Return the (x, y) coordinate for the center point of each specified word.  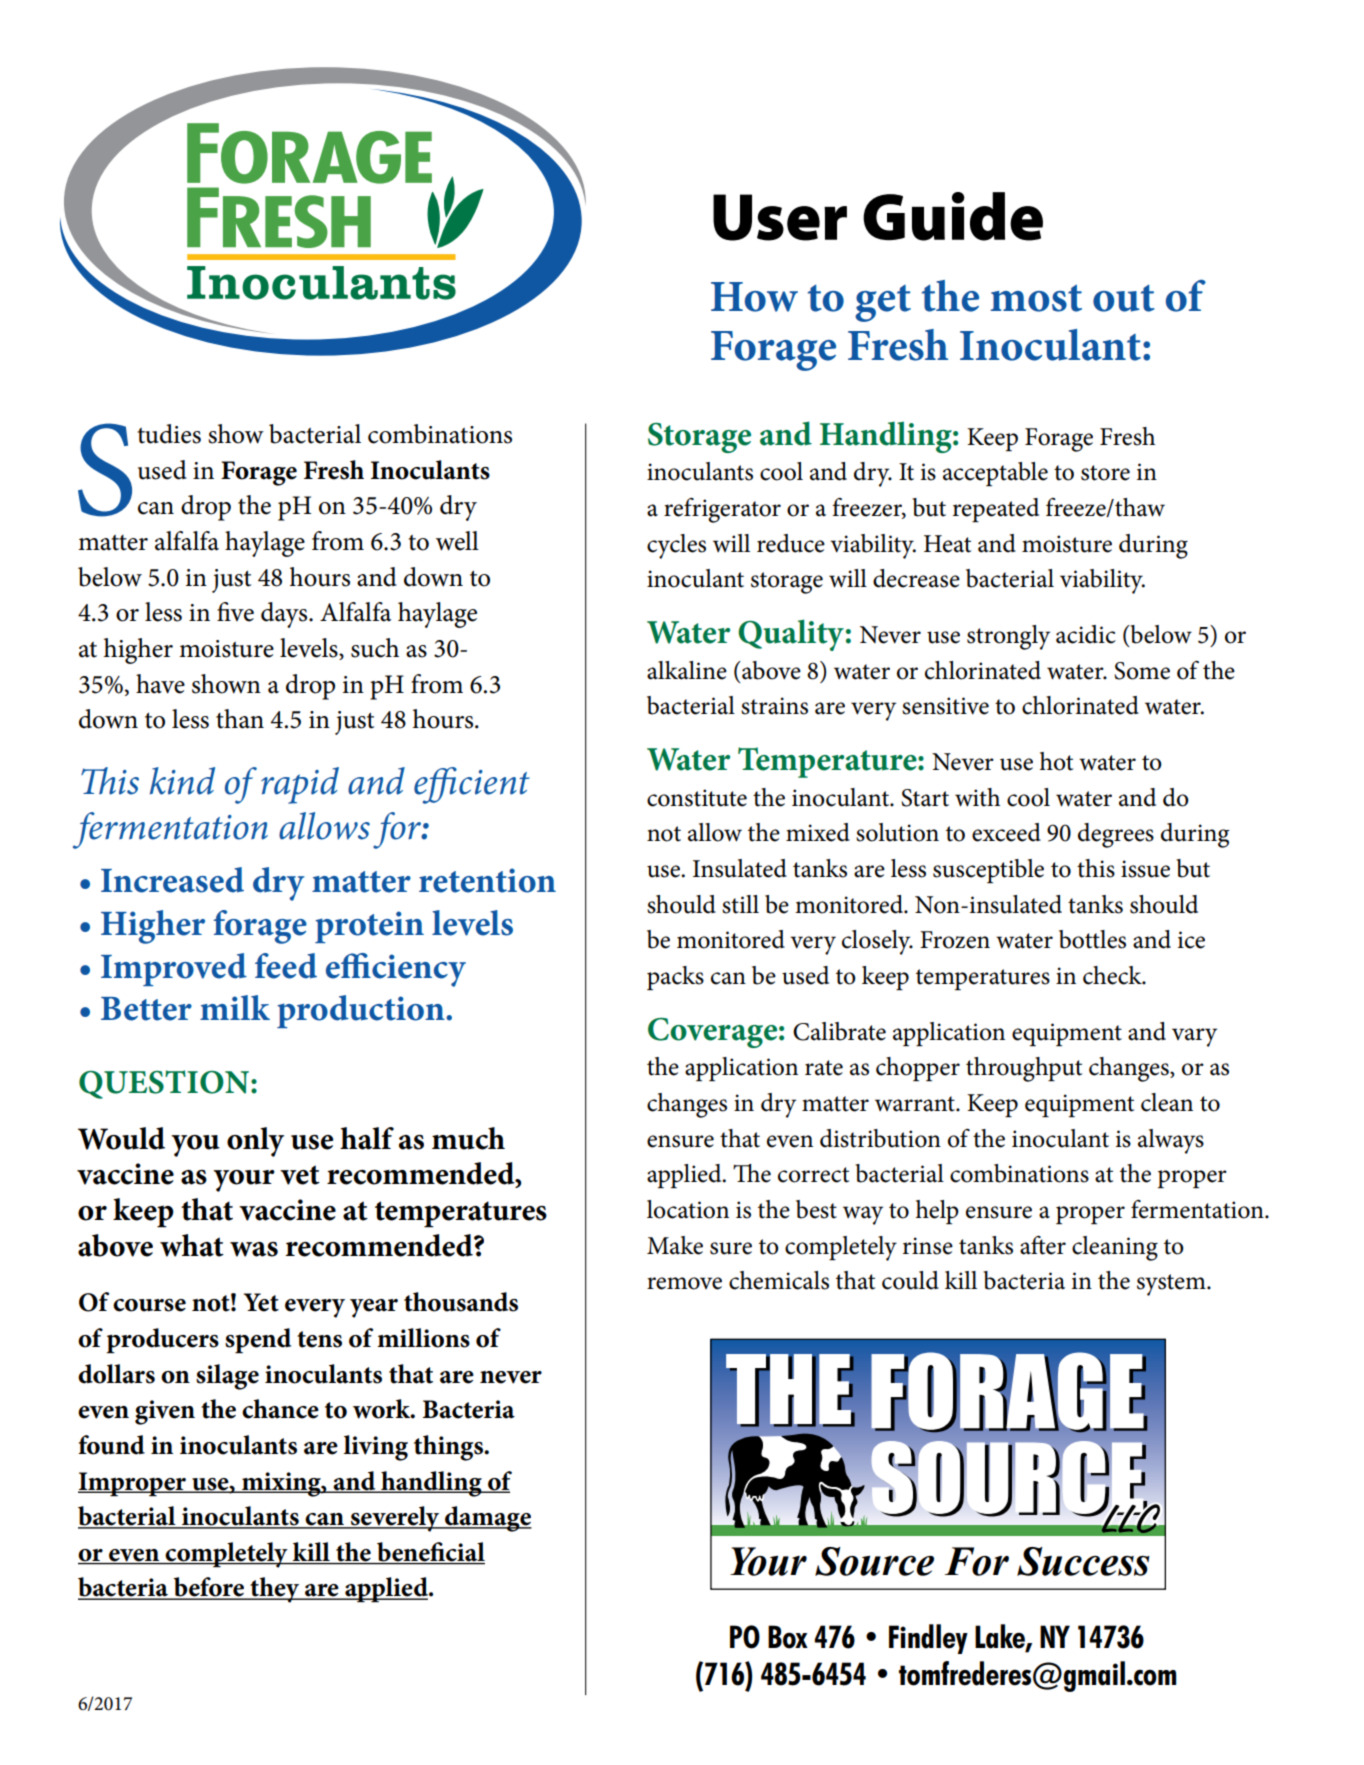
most (1036, 298)
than (240, 719)
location (688, 1209)
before (209, 1588)
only (255, 1142)
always (1171, 1141)
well (457, 541)
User (780, 217)
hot (1056, 761)
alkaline (687, 670)
